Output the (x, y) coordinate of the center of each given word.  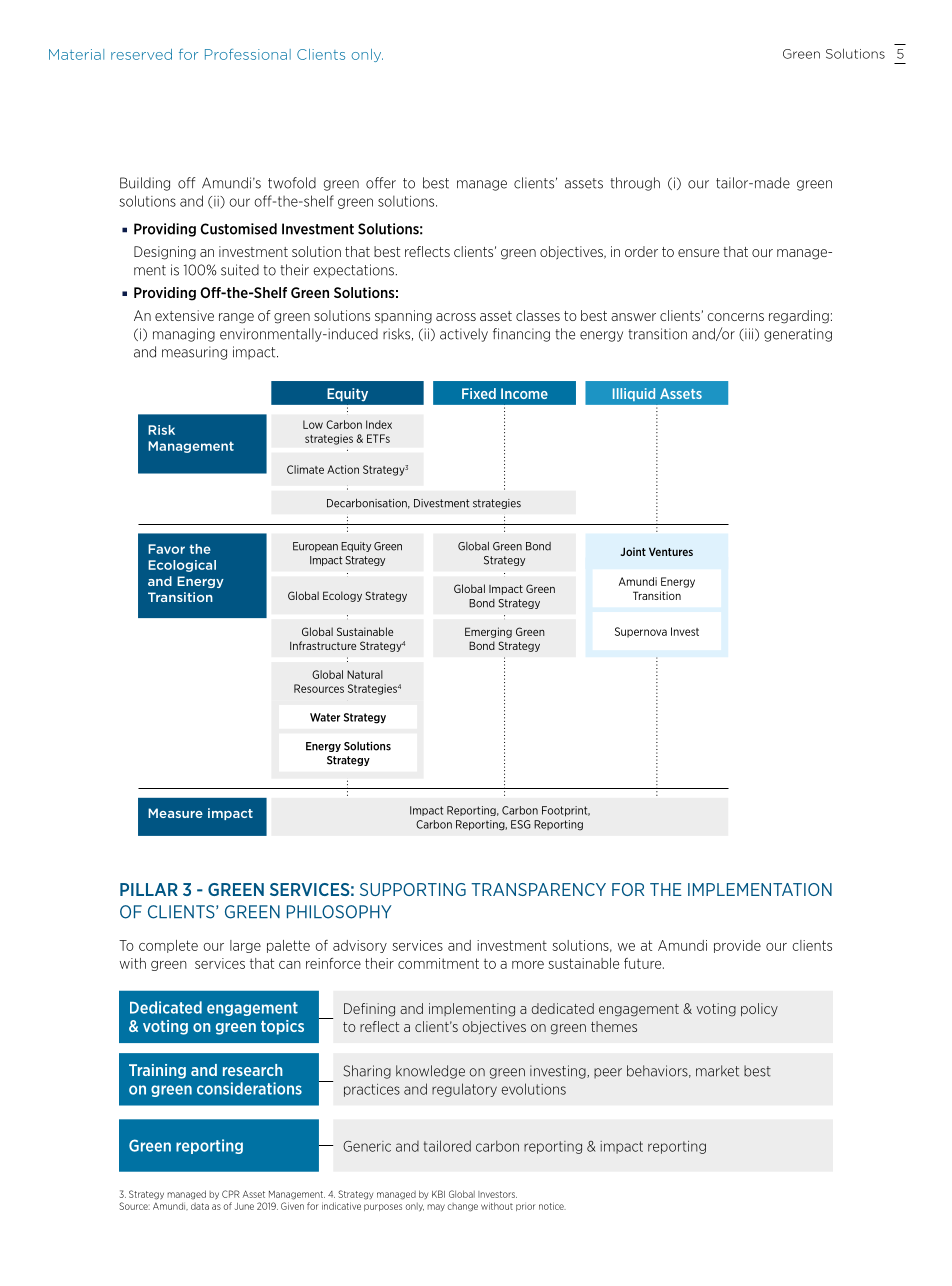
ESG (521, 824)
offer (381, 183)
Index (379, 424)
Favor (166, 549)
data (200, 1206)
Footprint (566, 811)
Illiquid (634, 394)
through (635, 184)
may (436, 1208)
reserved (141, 54)
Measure (175, 813)
